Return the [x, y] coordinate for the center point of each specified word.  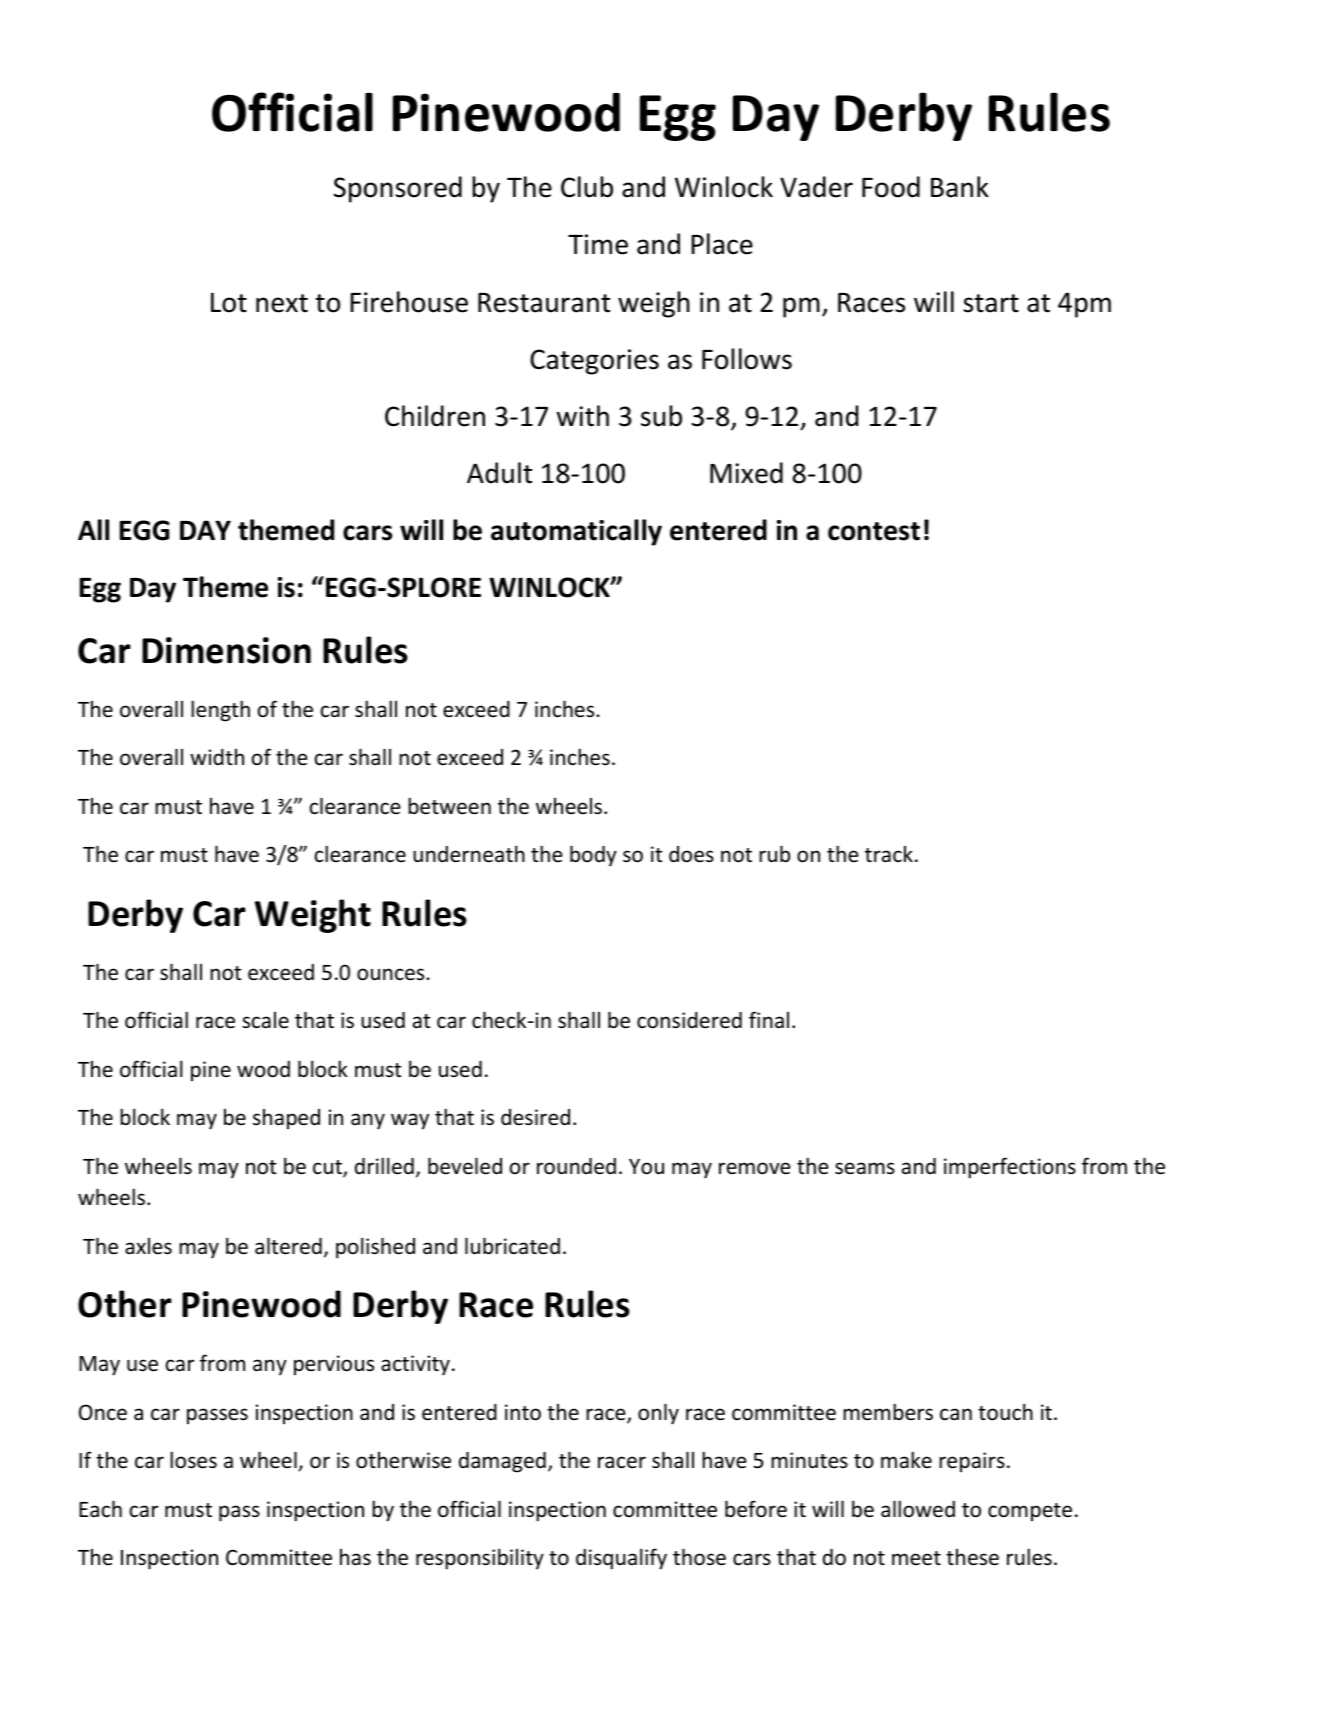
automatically [576, 532]
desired [535, 1117]
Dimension [226, 650]
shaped [286, 1119]
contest [874, 531]
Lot [229, 302]
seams [865, 1168]
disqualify [621, 1559]
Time [598, 244]
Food [891, 187]
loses [193, 1460]
